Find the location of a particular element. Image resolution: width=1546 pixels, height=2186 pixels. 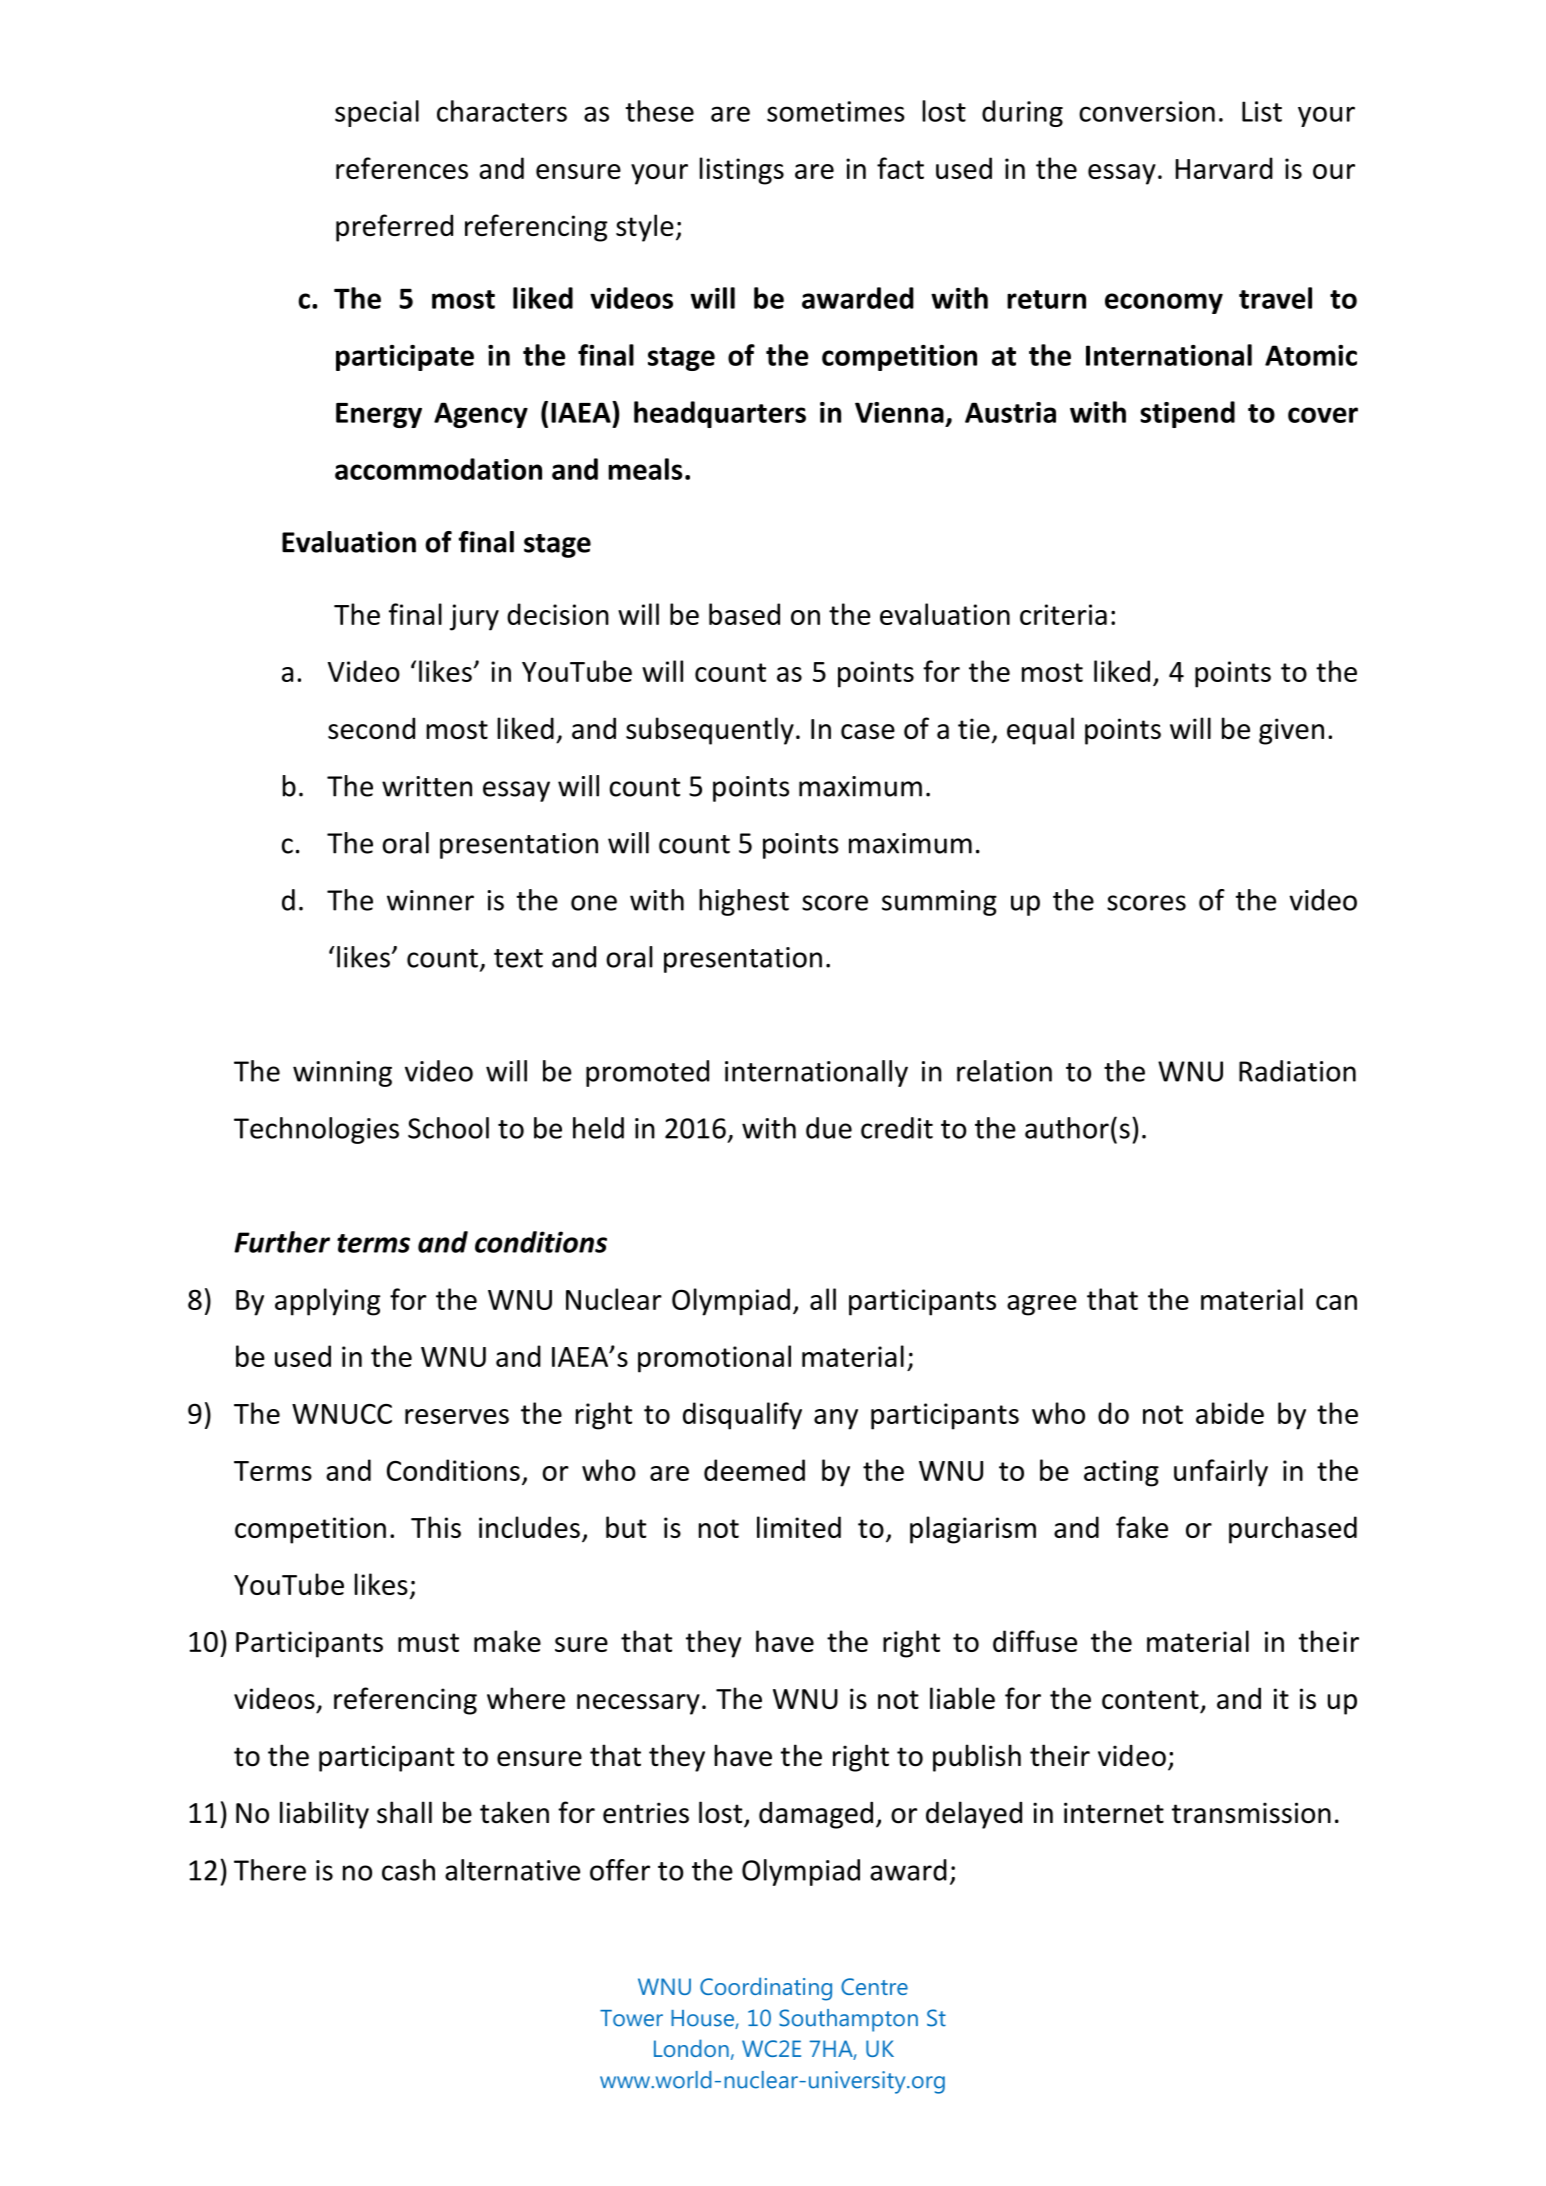

jury is located at coordinates (474, 617).
